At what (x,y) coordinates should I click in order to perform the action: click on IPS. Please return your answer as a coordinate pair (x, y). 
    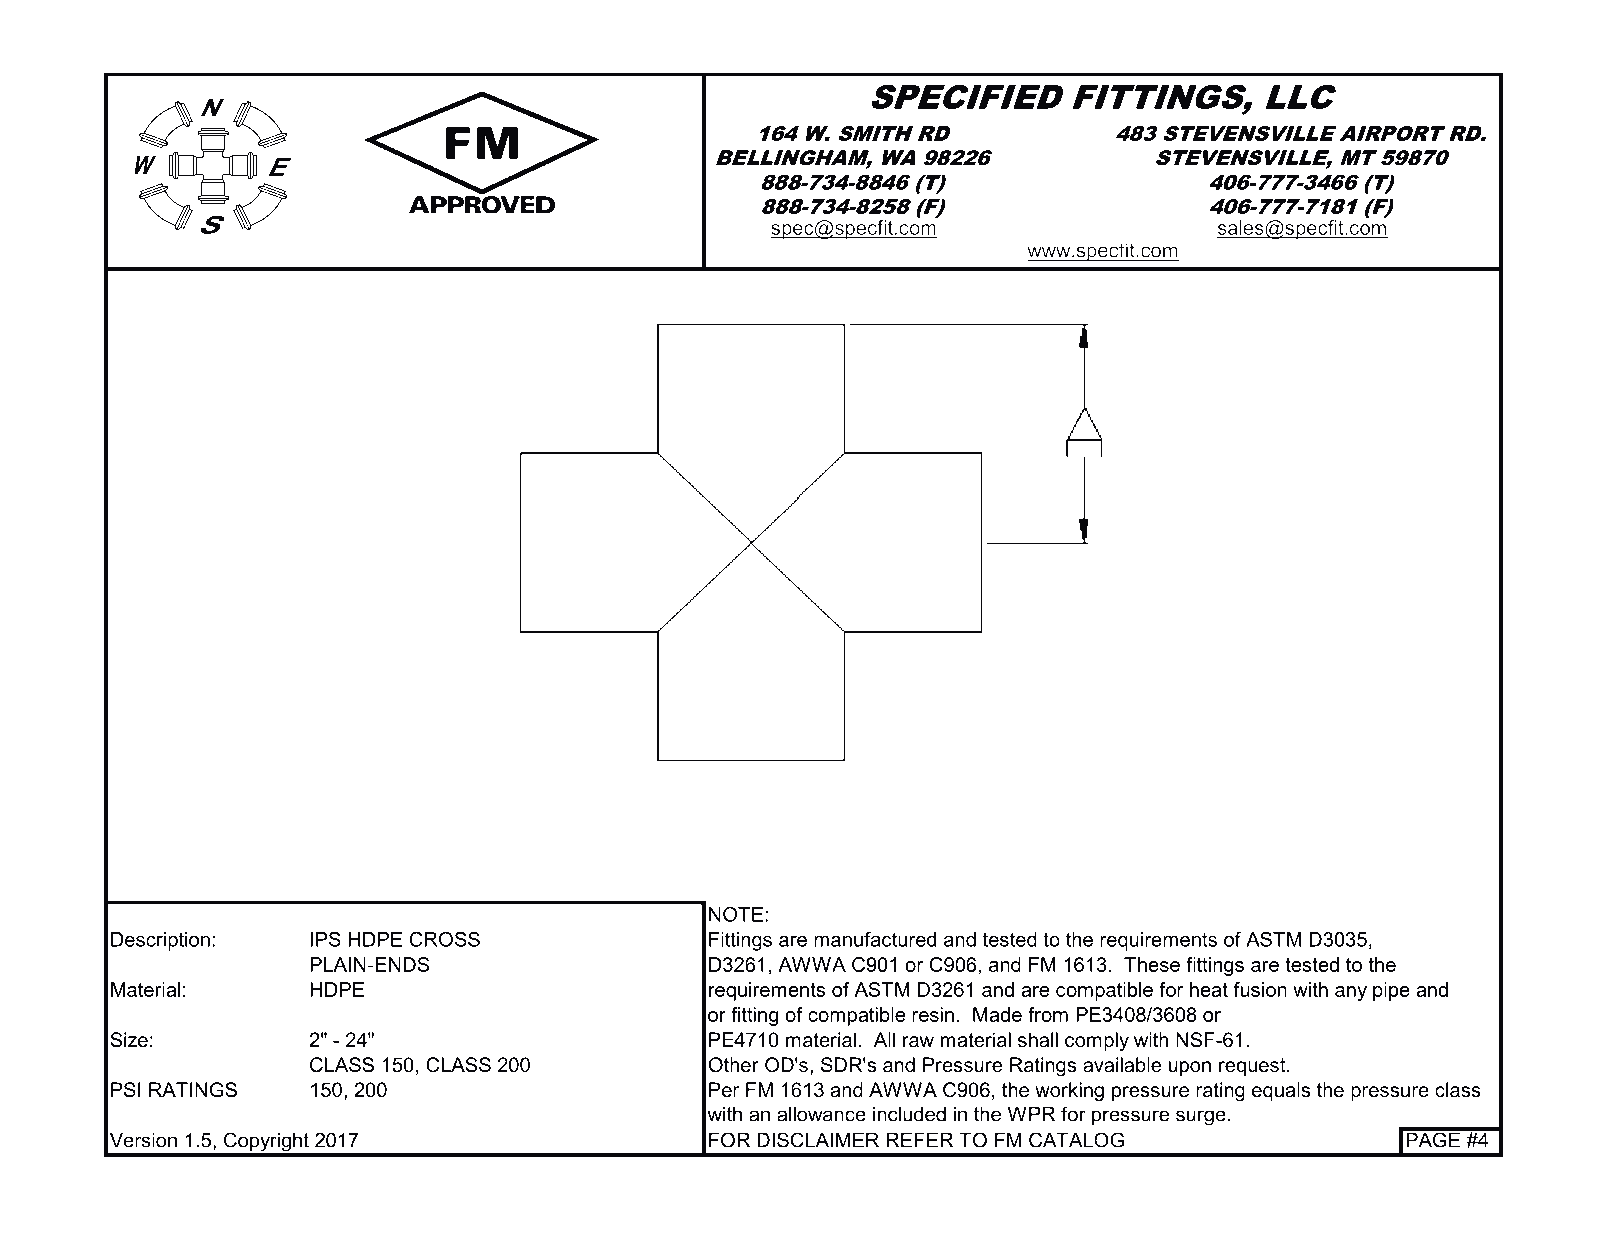
    Looking at the image, I should click on (326, 939).
